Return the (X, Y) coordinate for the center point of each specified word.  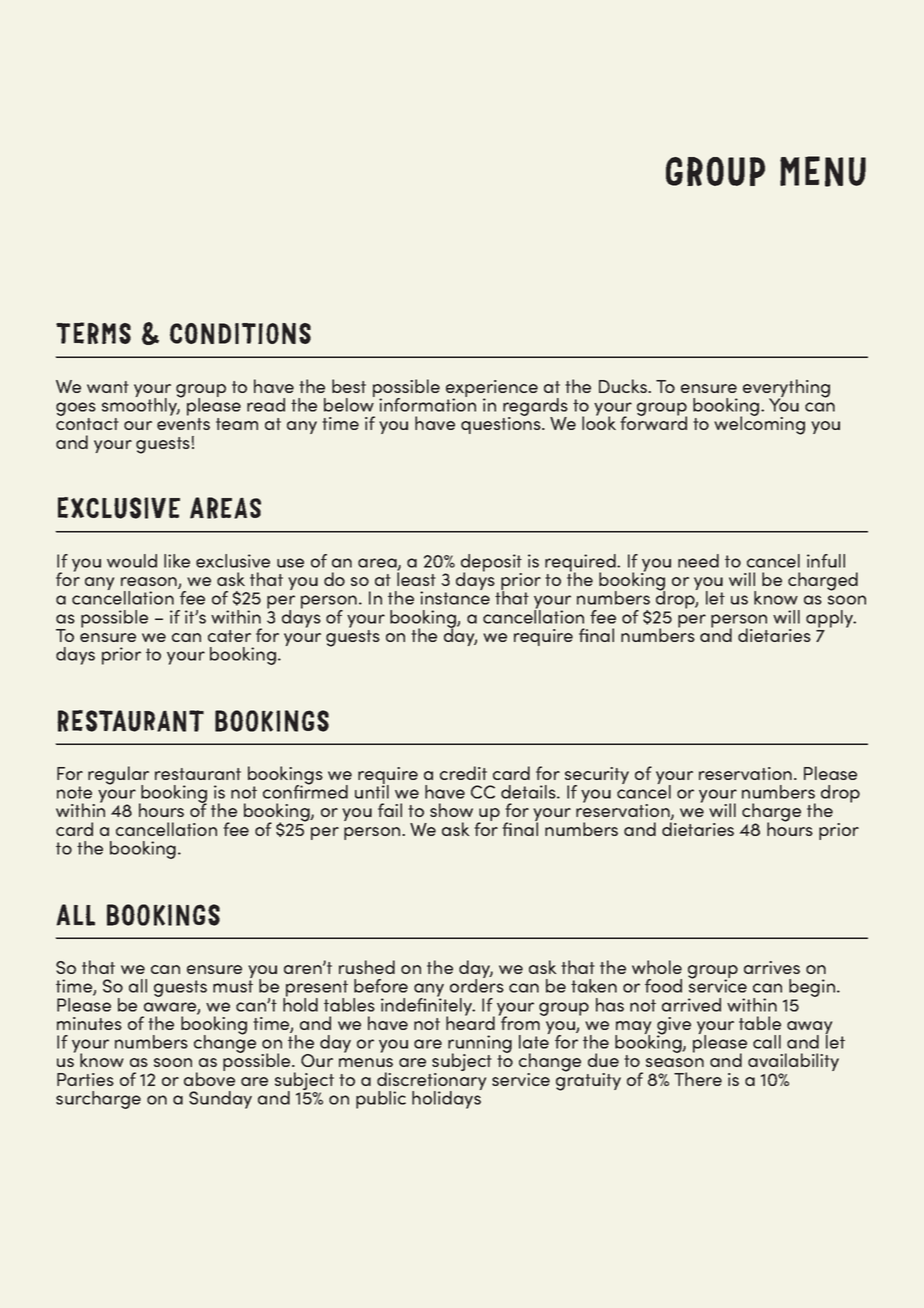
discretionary (431, 1081)
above (209, 1078)
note (74, 792)
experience (492, 390)
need (698, 561)
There (698, 1079)
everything (786, 389)
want (108, 387)
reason (150, 583)
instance (455, 597)
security (597, 777)
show (451, 810)
